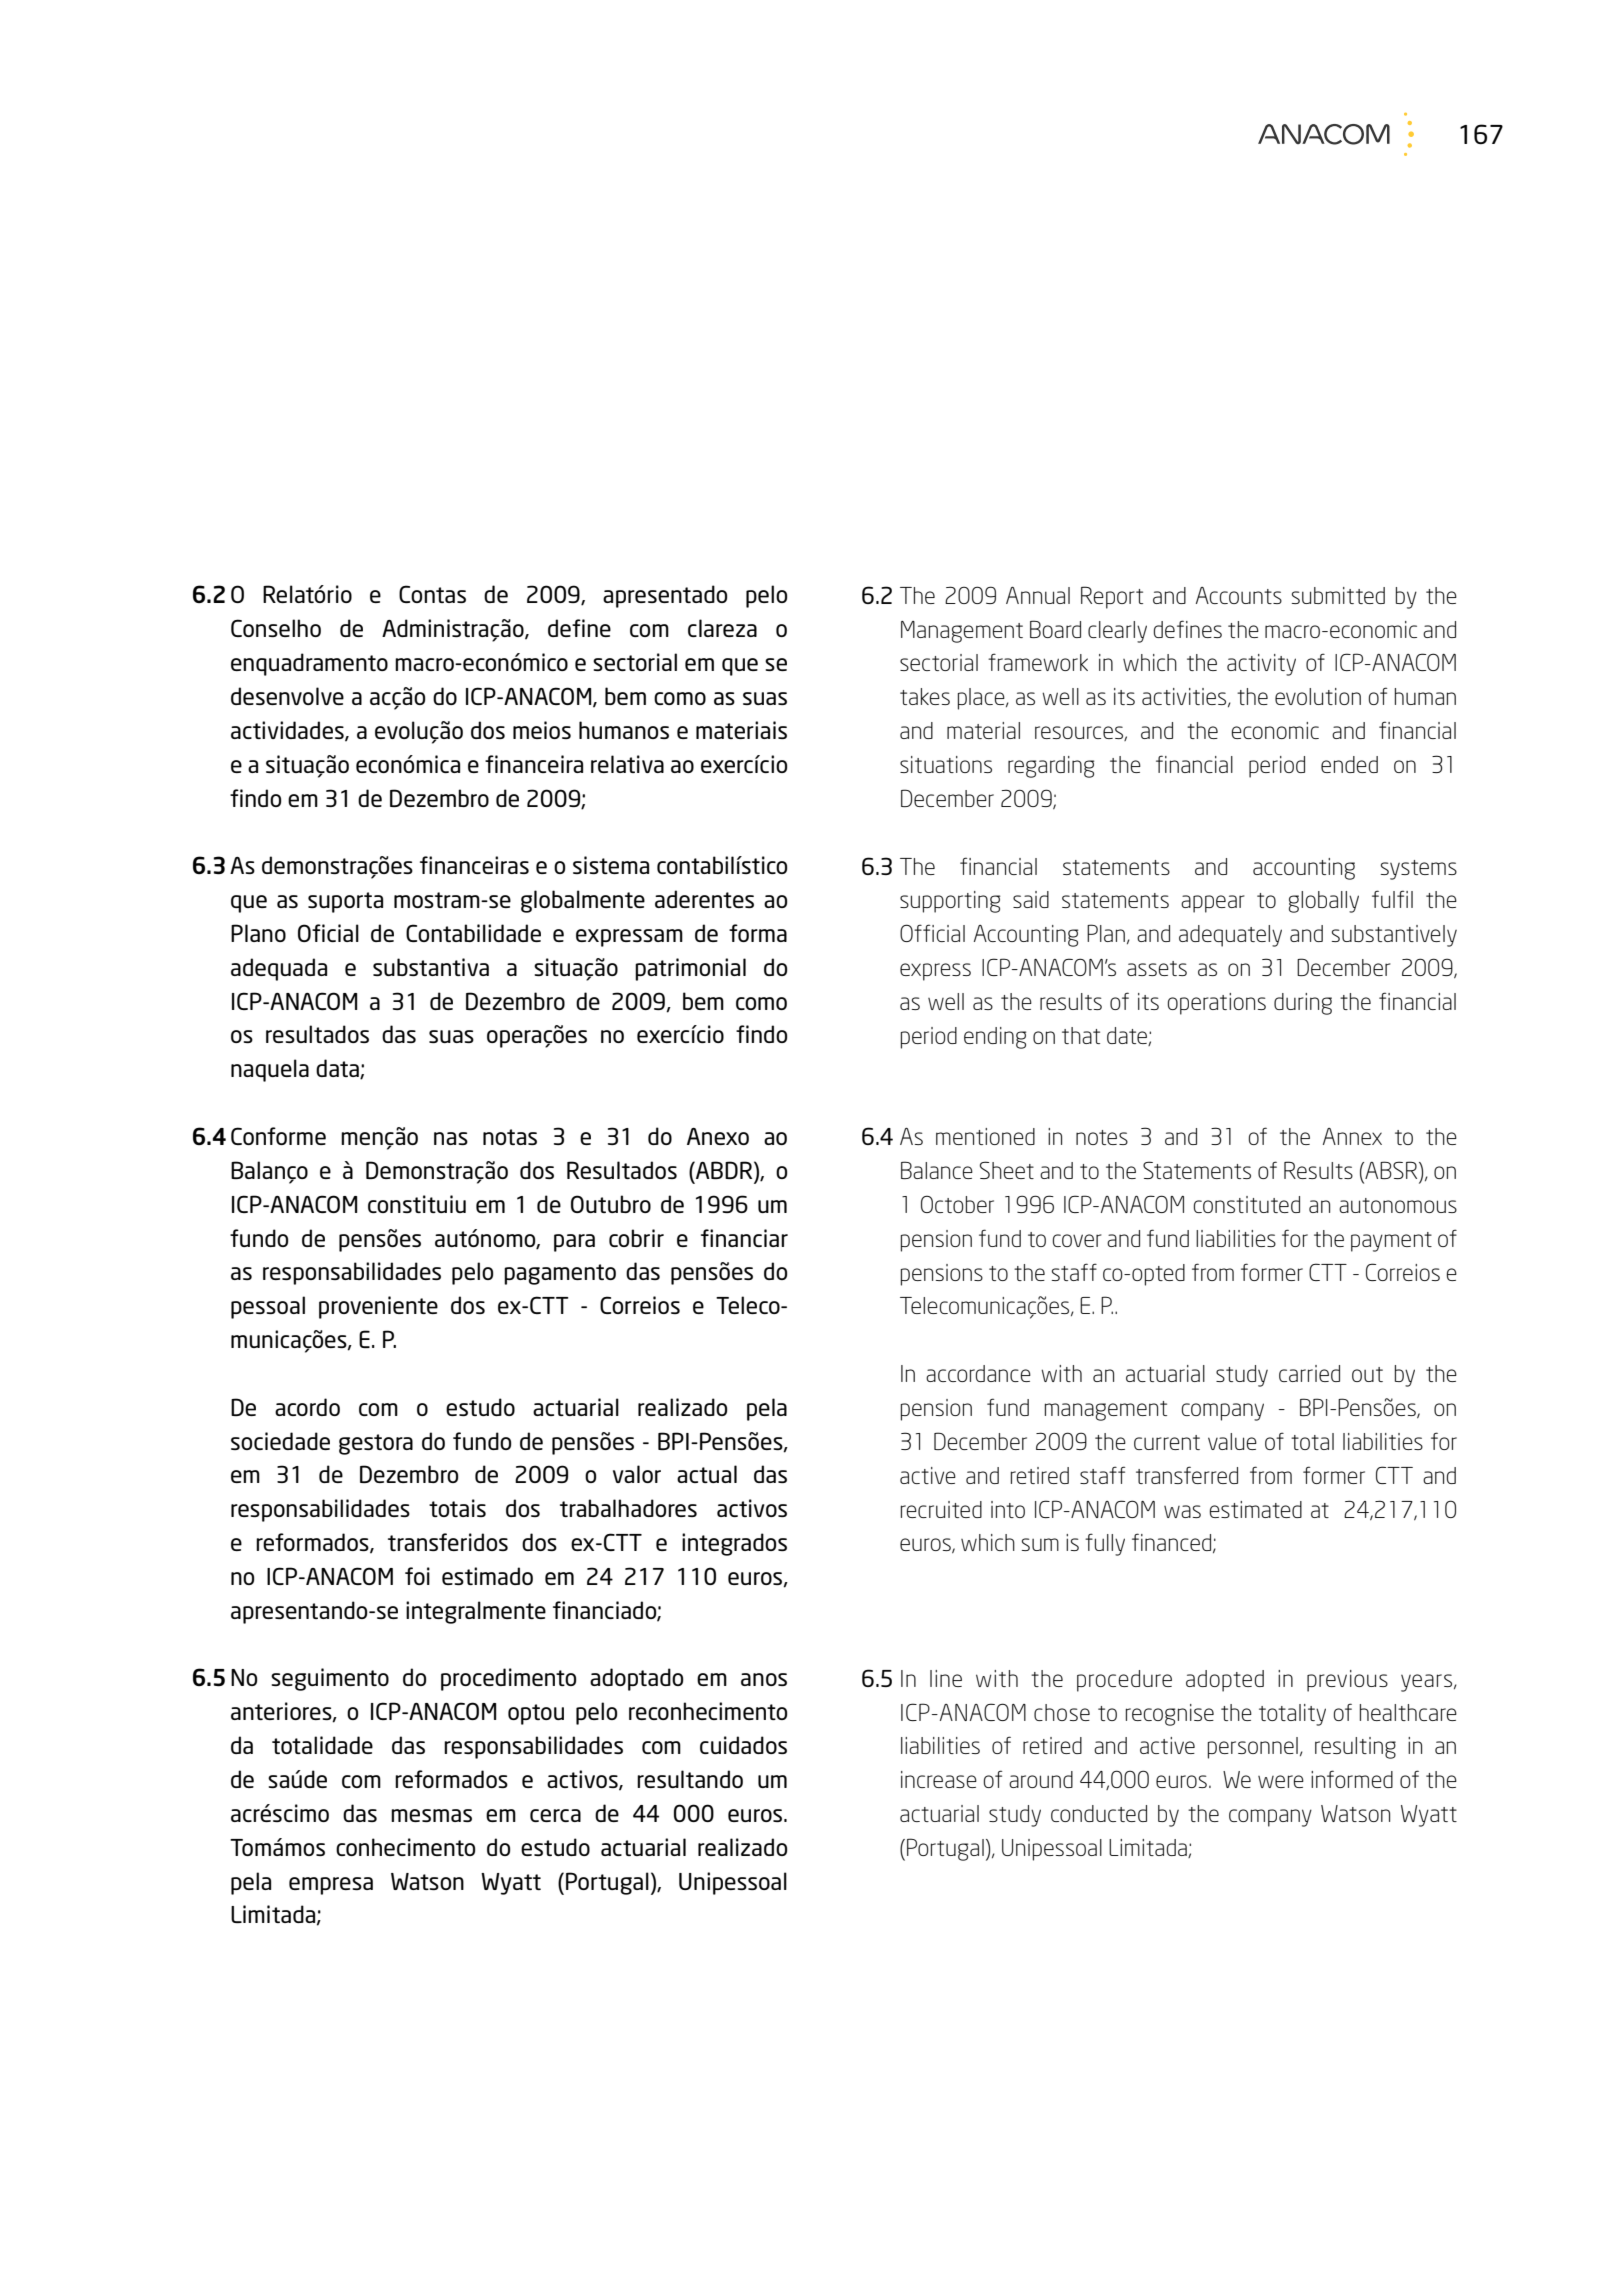 This screenshot has height=2279, width=1611. Describe the element at coordinates (1261, 665) in the screenshot. I see `activity` at that location.
